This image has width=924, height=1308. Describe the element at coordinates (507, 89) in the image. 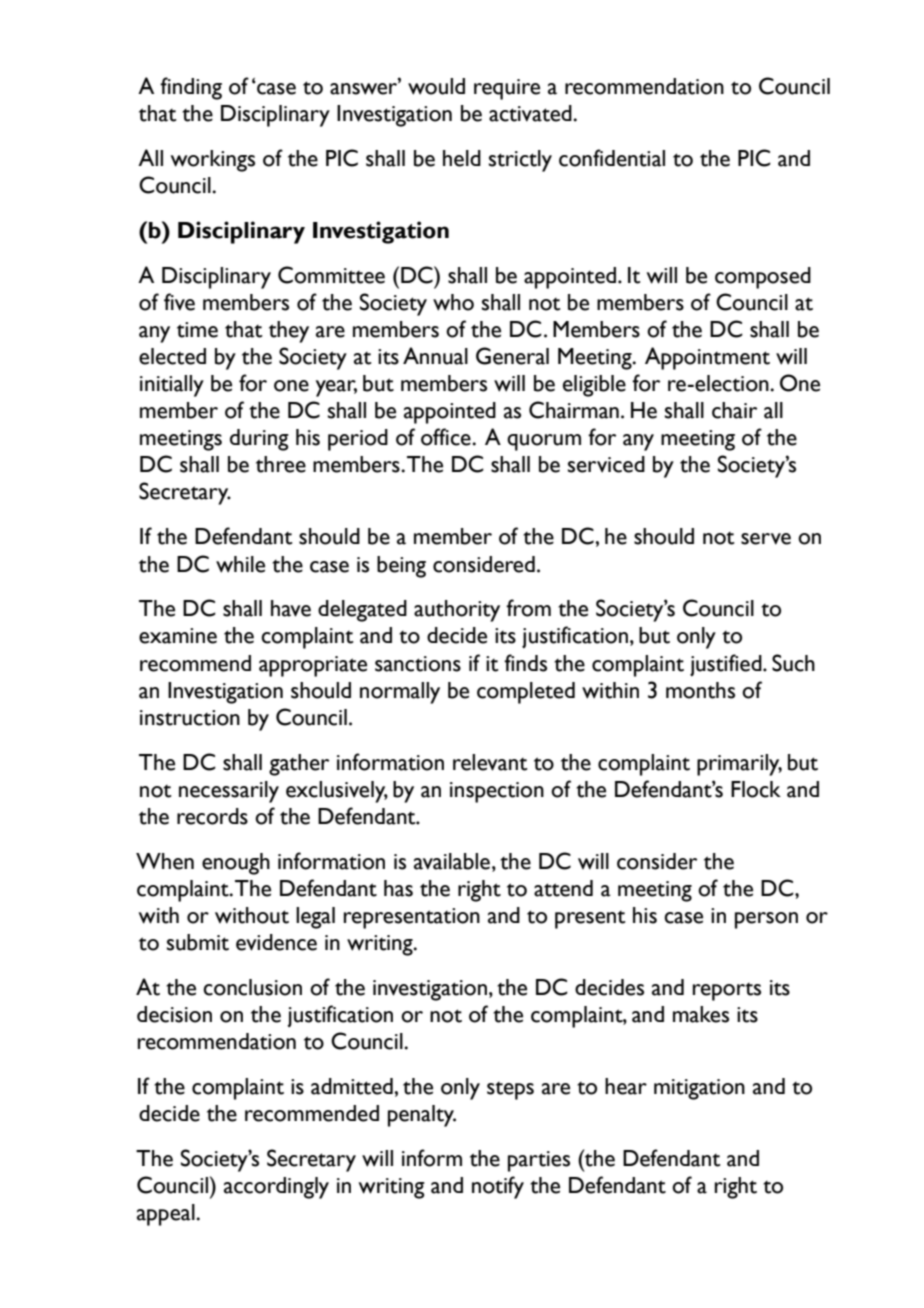

I see `require` at that location.
